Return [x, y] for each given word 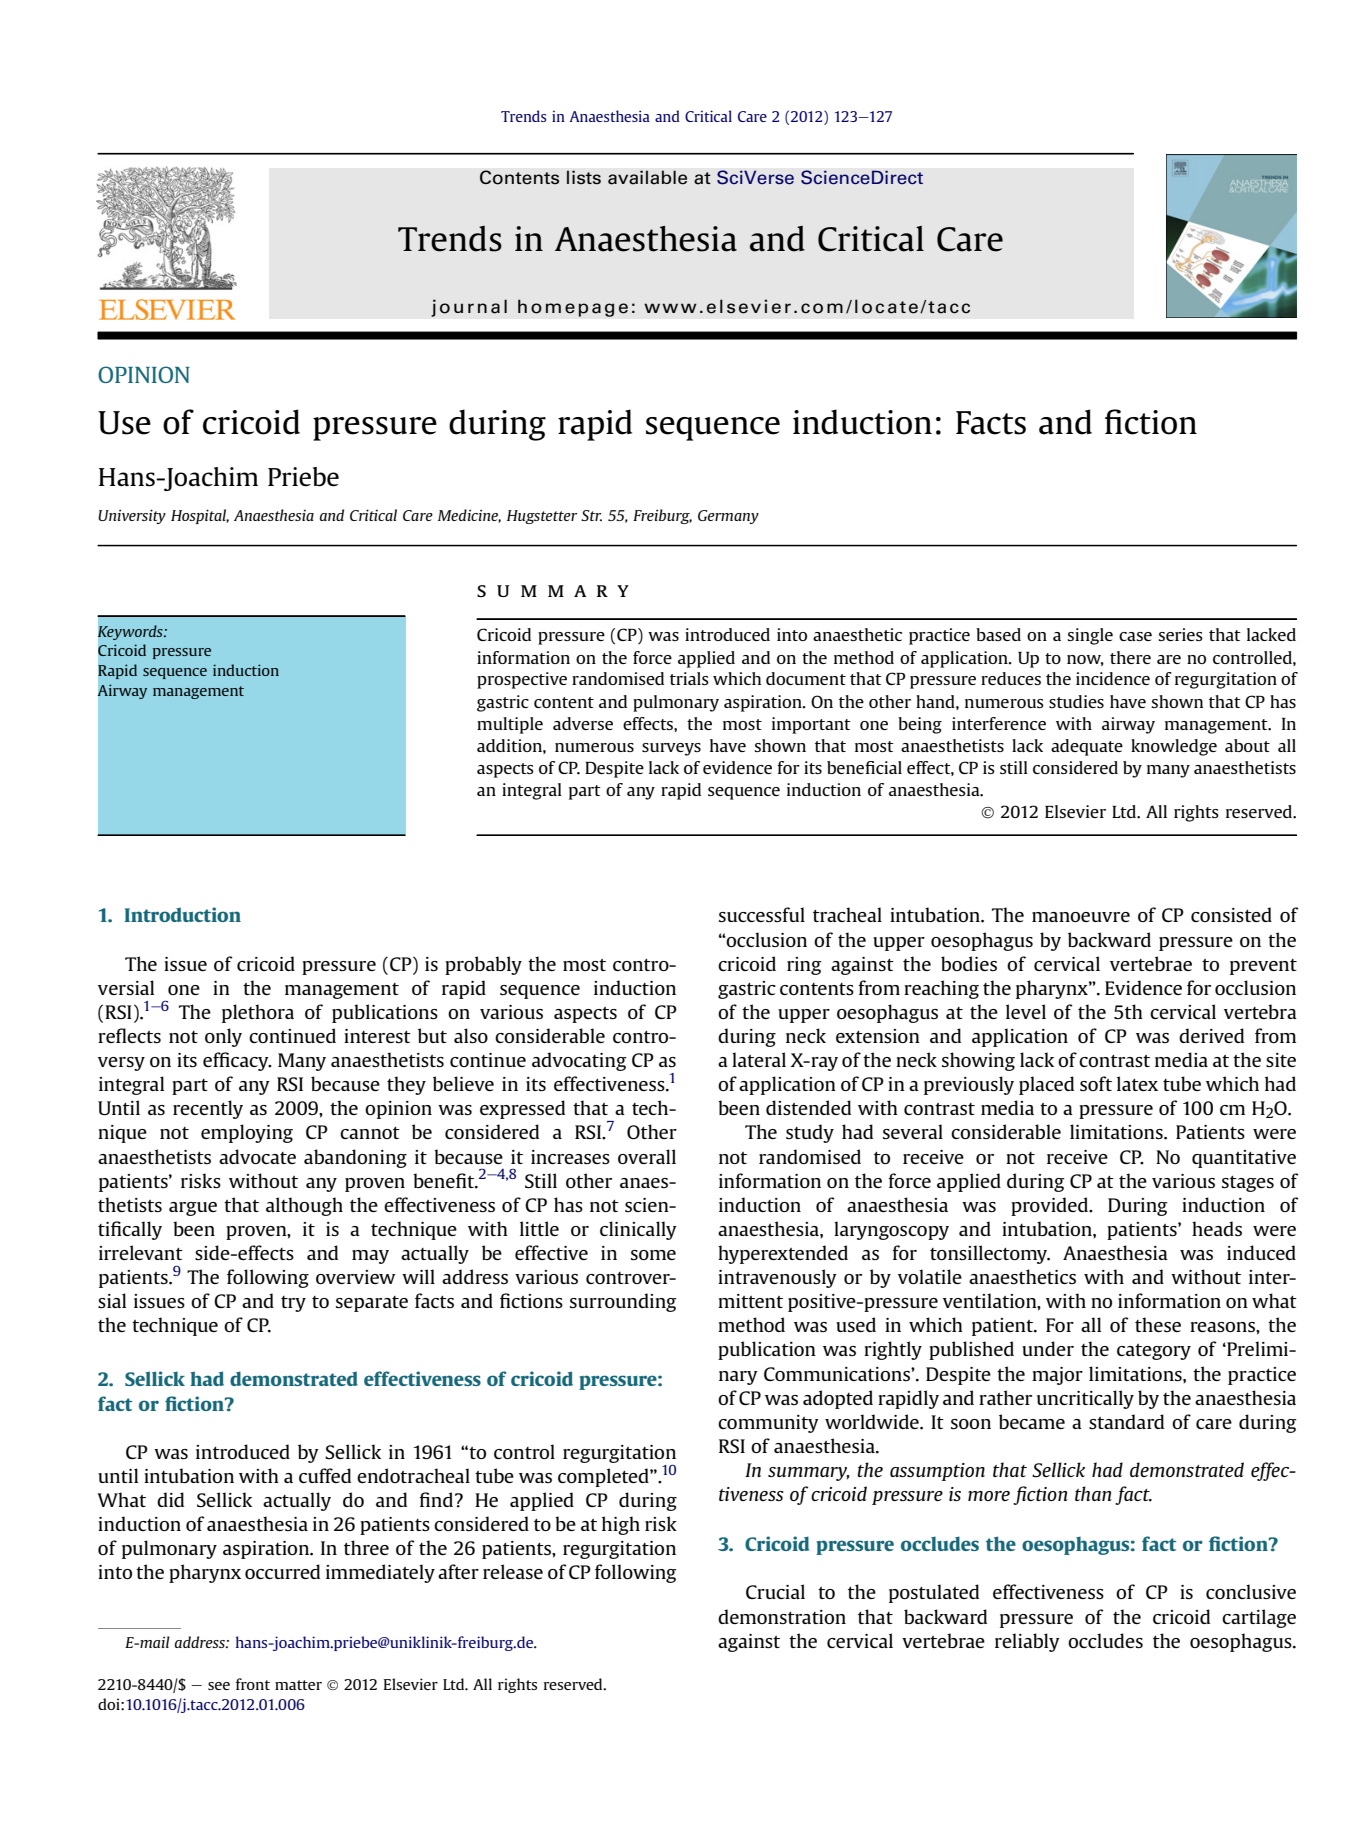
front [253, 1684]
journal [469, 308]
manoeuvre [1081, 917]
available [647, 177]
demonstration [782, 1616]
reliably [1027, 1642]
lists [584, 177]
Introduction [182, 914]
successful [762, 914]
